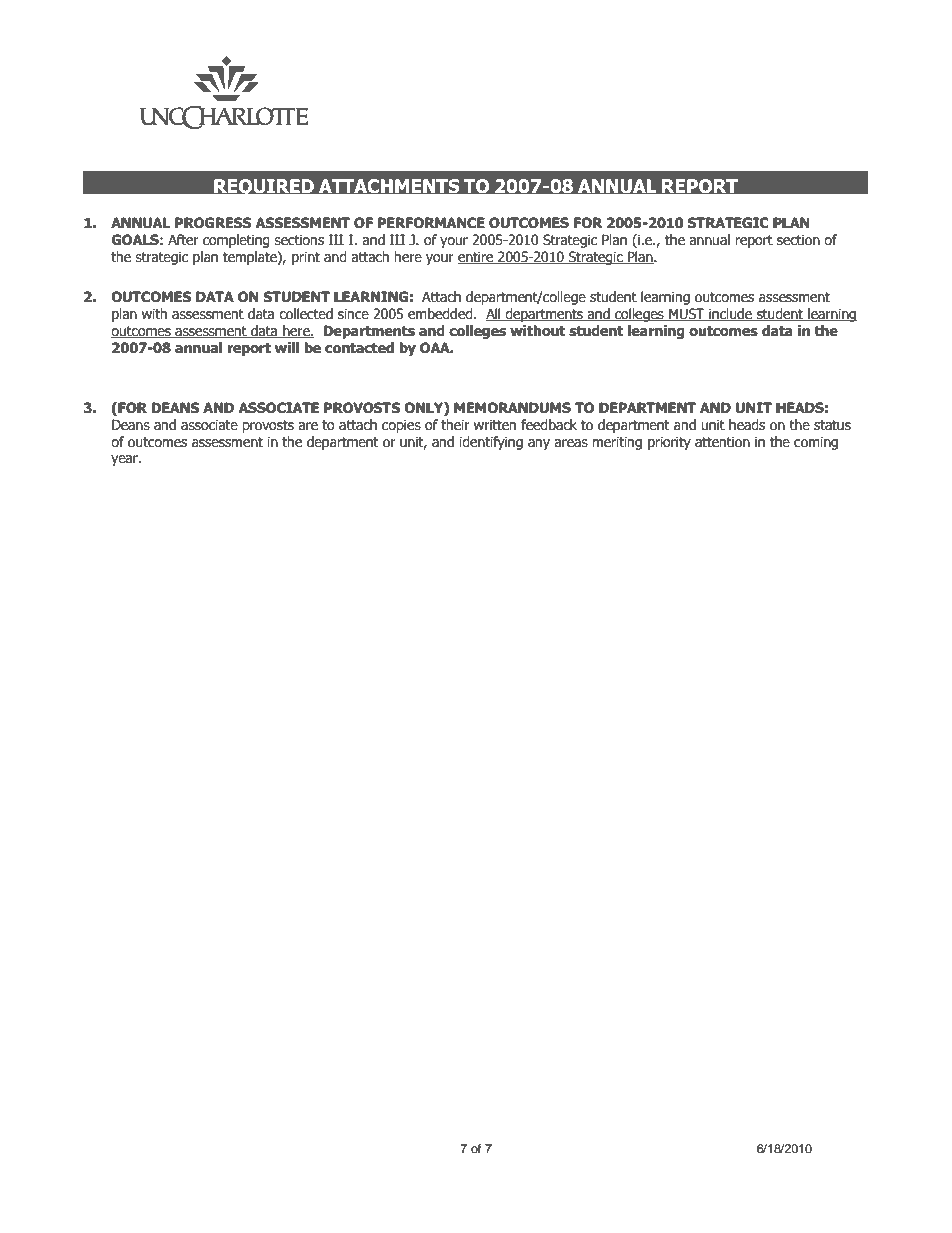 This document has height=1233, width=952. I want to click on entire, so click(477, 257).
